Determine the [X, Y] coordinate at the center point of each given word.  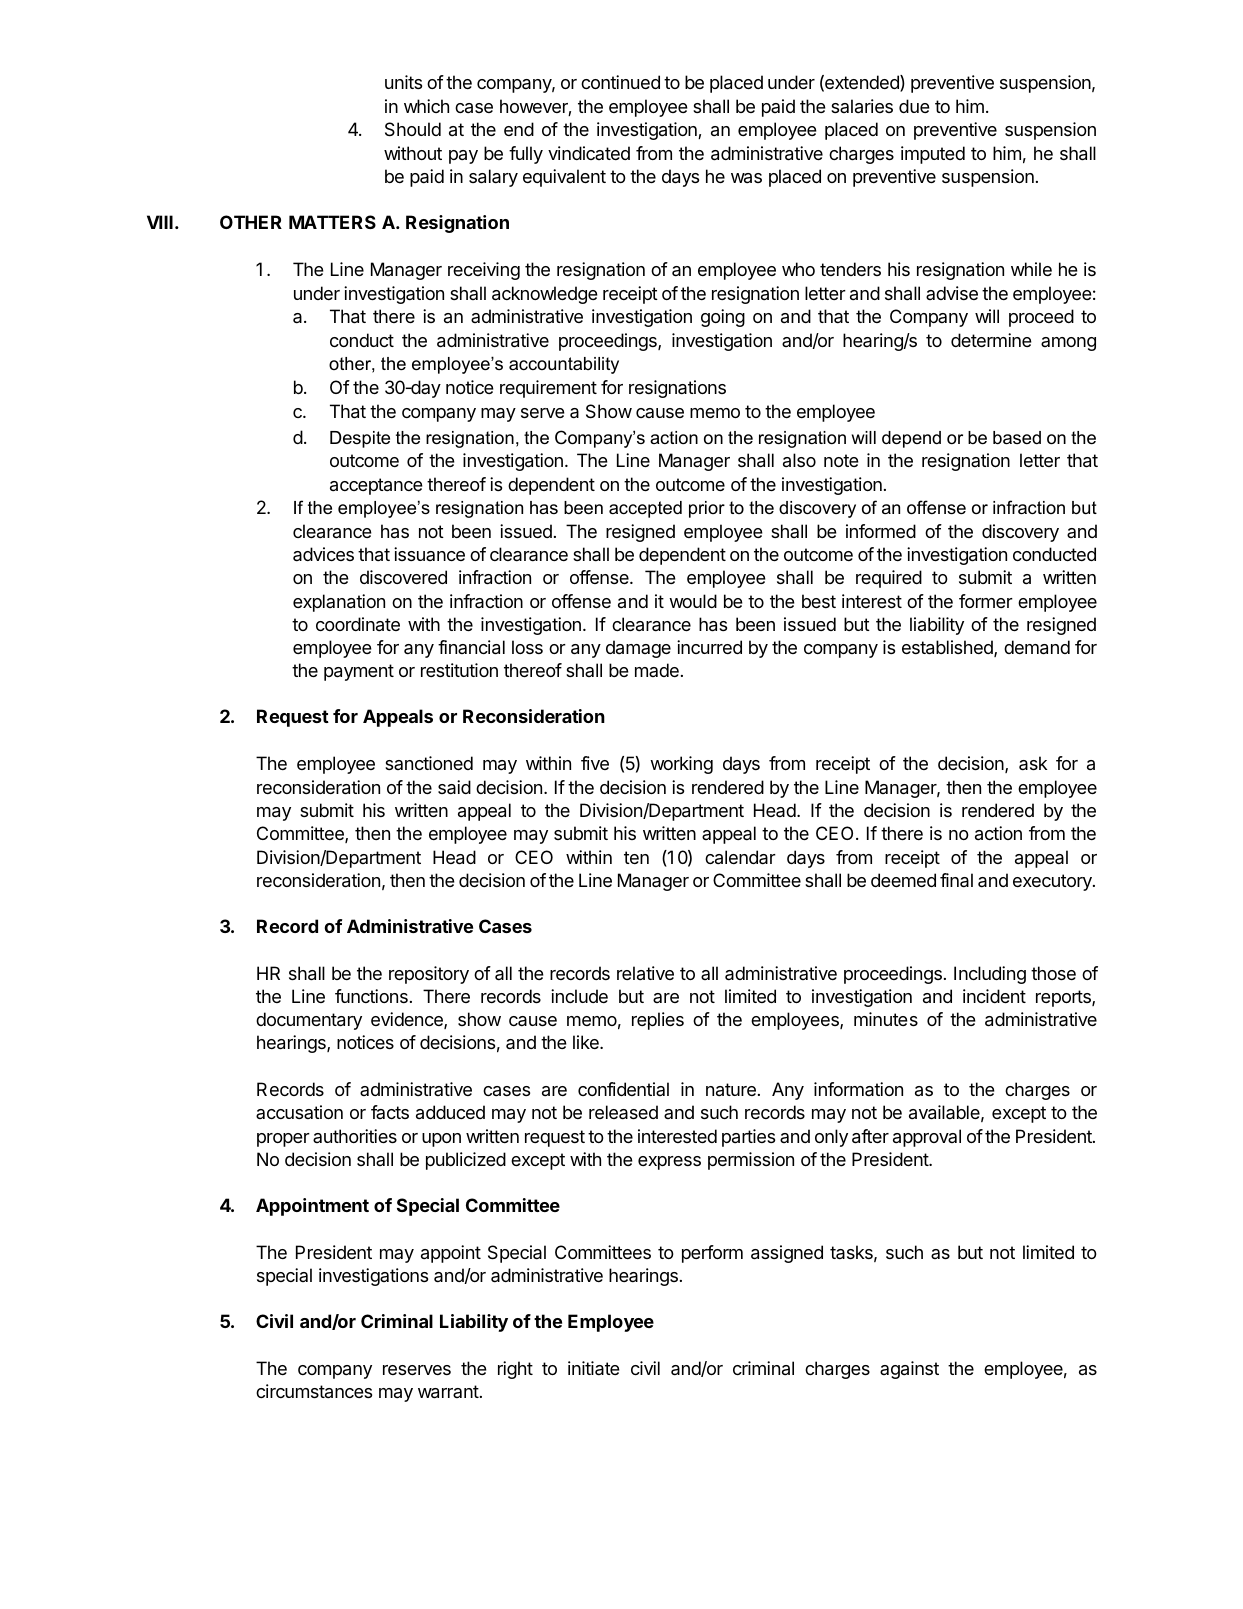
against [909, 1370]
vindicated [589, 153]
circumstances [314, 1391]
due [914, 106]
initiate [594, 1368]
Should [413, 129]
